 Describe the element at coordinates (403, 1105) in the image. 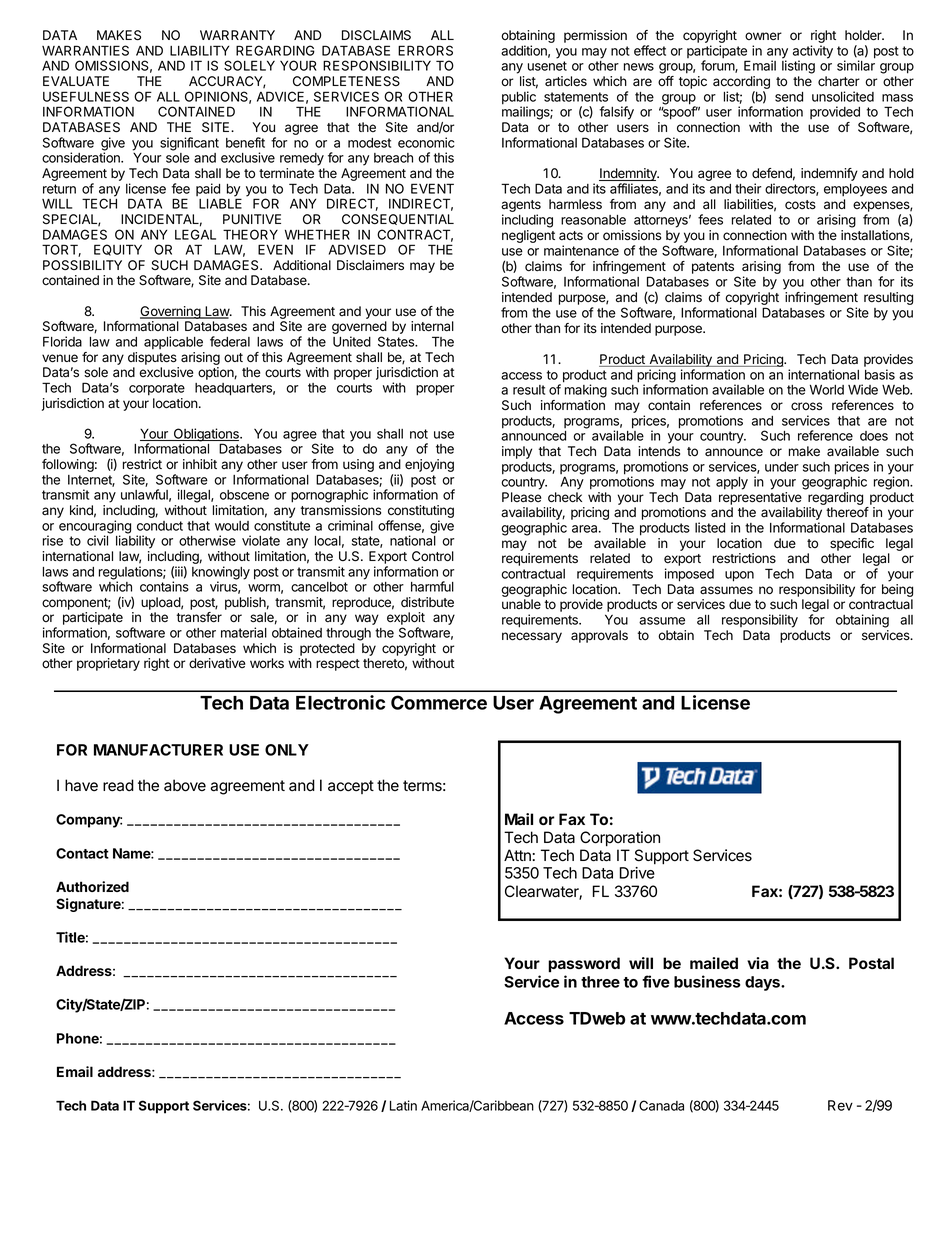

I see `Latin` at that location.
